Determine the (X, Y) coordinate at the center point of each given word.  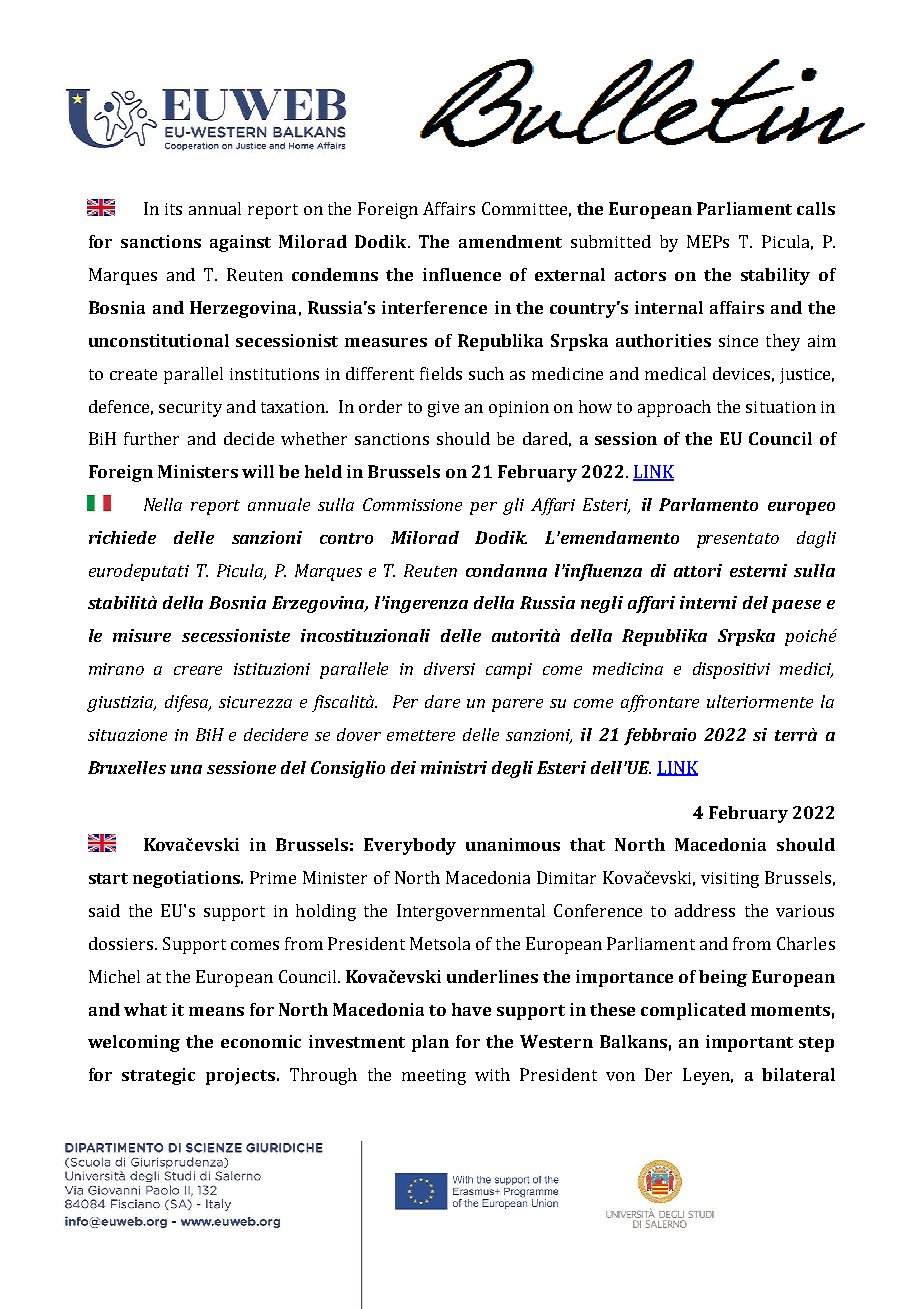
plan (430, 1043)
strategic (158, 1076)
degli (512, 769)
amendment (510, 241)
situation (781, 407)
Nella (163, 504)
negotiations (187, 879)
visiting (730, 880)
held (323, 471)
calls (816, 208)
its (173, 209)
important (749, 1043)
